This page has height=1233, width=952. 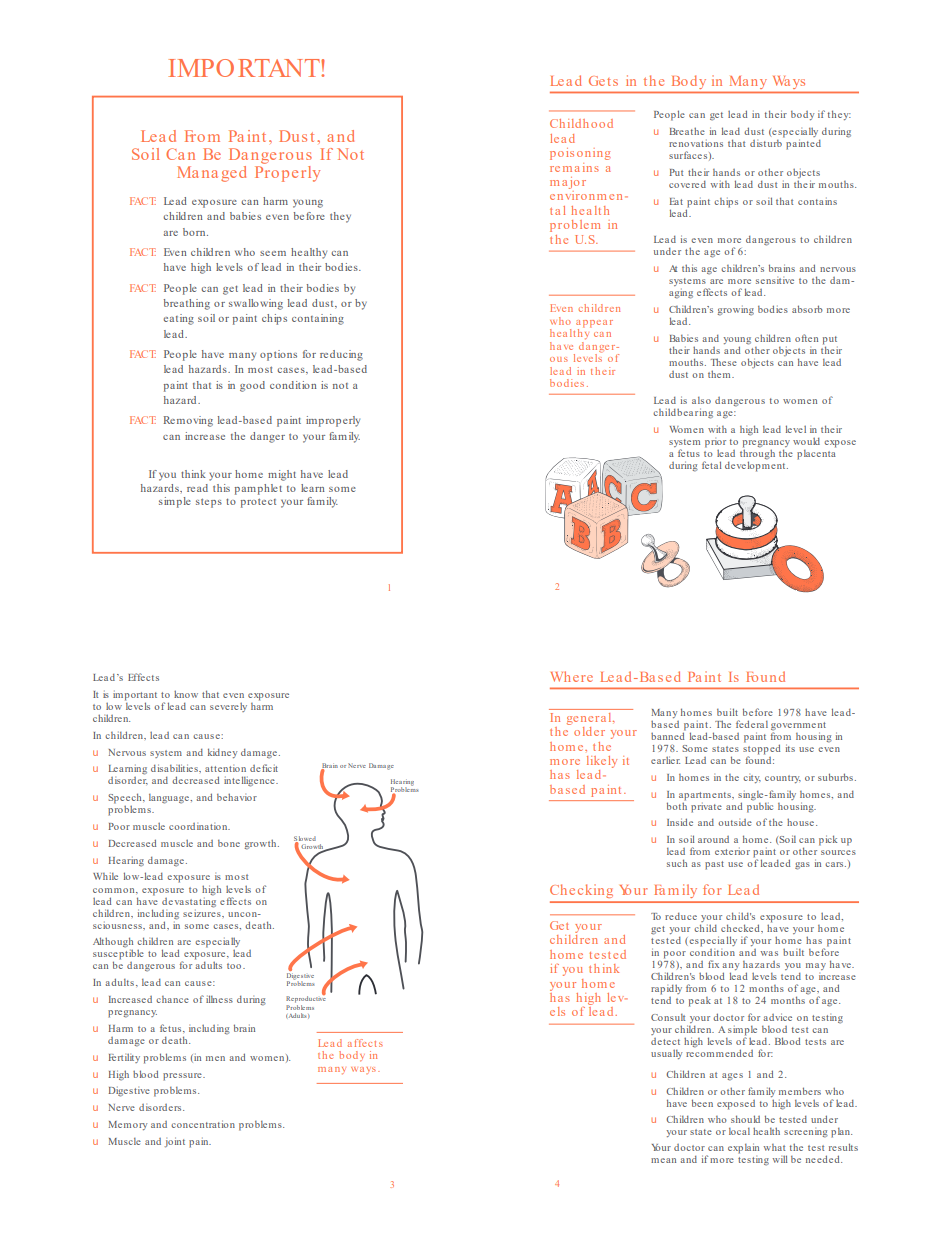 What do you see at coordinates (739, 1131) in the page?
I see `local` at bounding box center [739, 1131].
